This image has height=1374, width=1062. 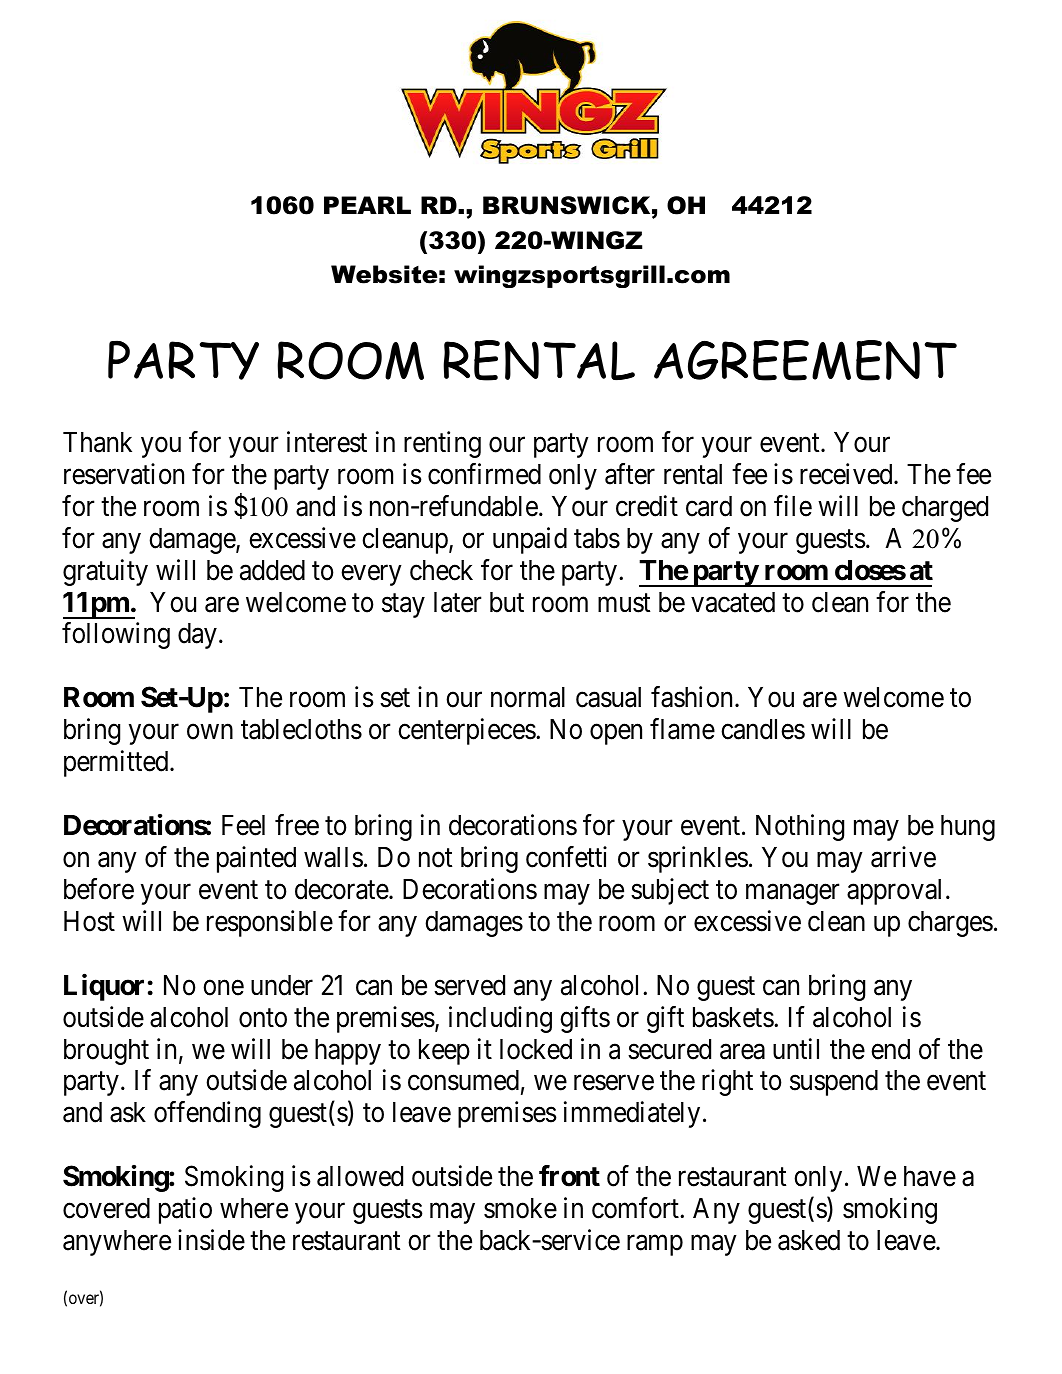 I want to click on patio, so click(x=185, y=1210).
